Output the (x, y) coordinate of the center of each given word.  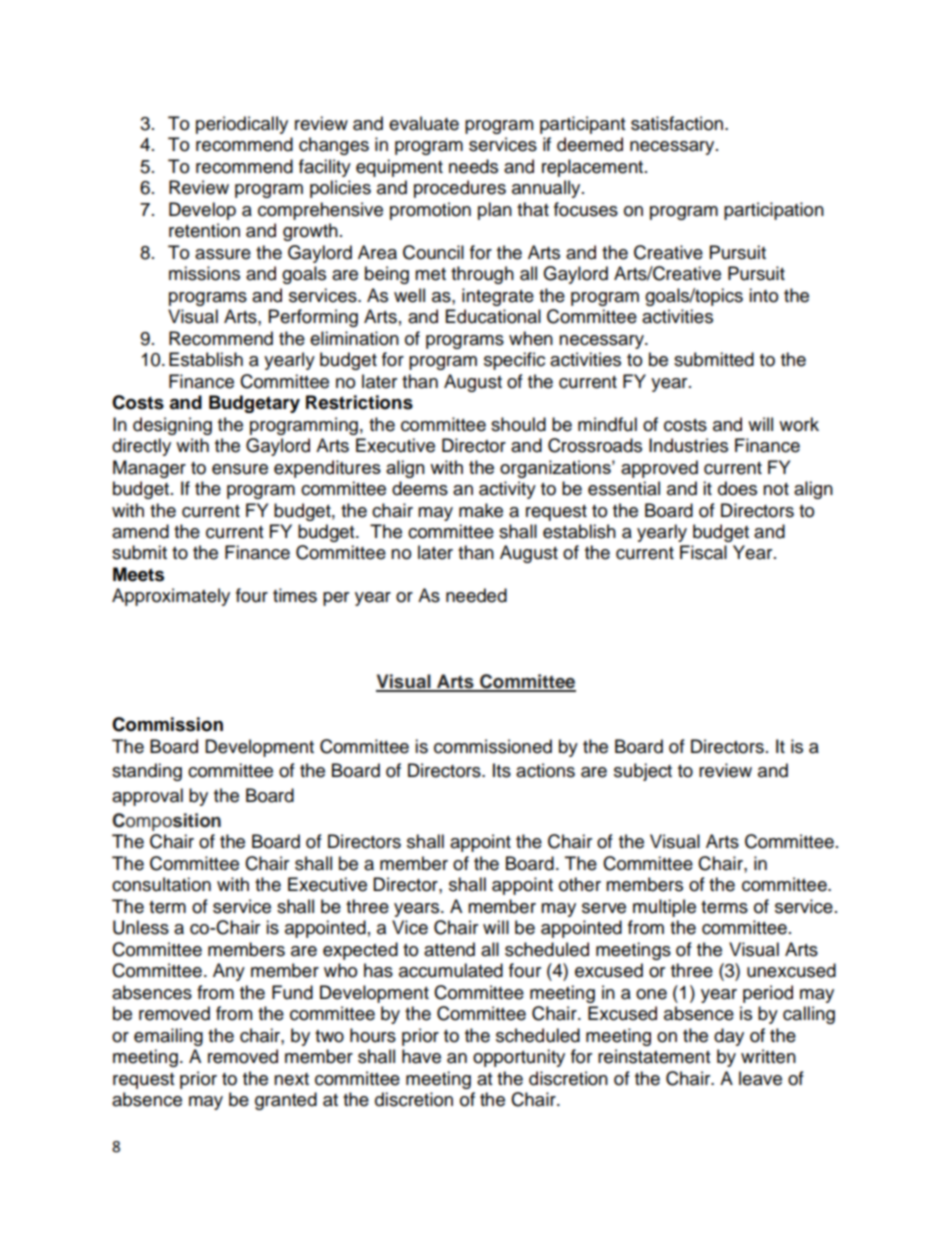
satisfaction (677, 123)
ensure (240, 469)
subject (643, 772)
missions (204, 273)
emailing (168, 1037)
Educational (493, 316)
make (481, 510)
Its (502, 770)
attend (449, 949)
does (737, 488)
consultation (161, 884)
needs (473, 166)
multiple (664, 908)
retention (204, 230)
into (763, 295)
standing (147, 772)
